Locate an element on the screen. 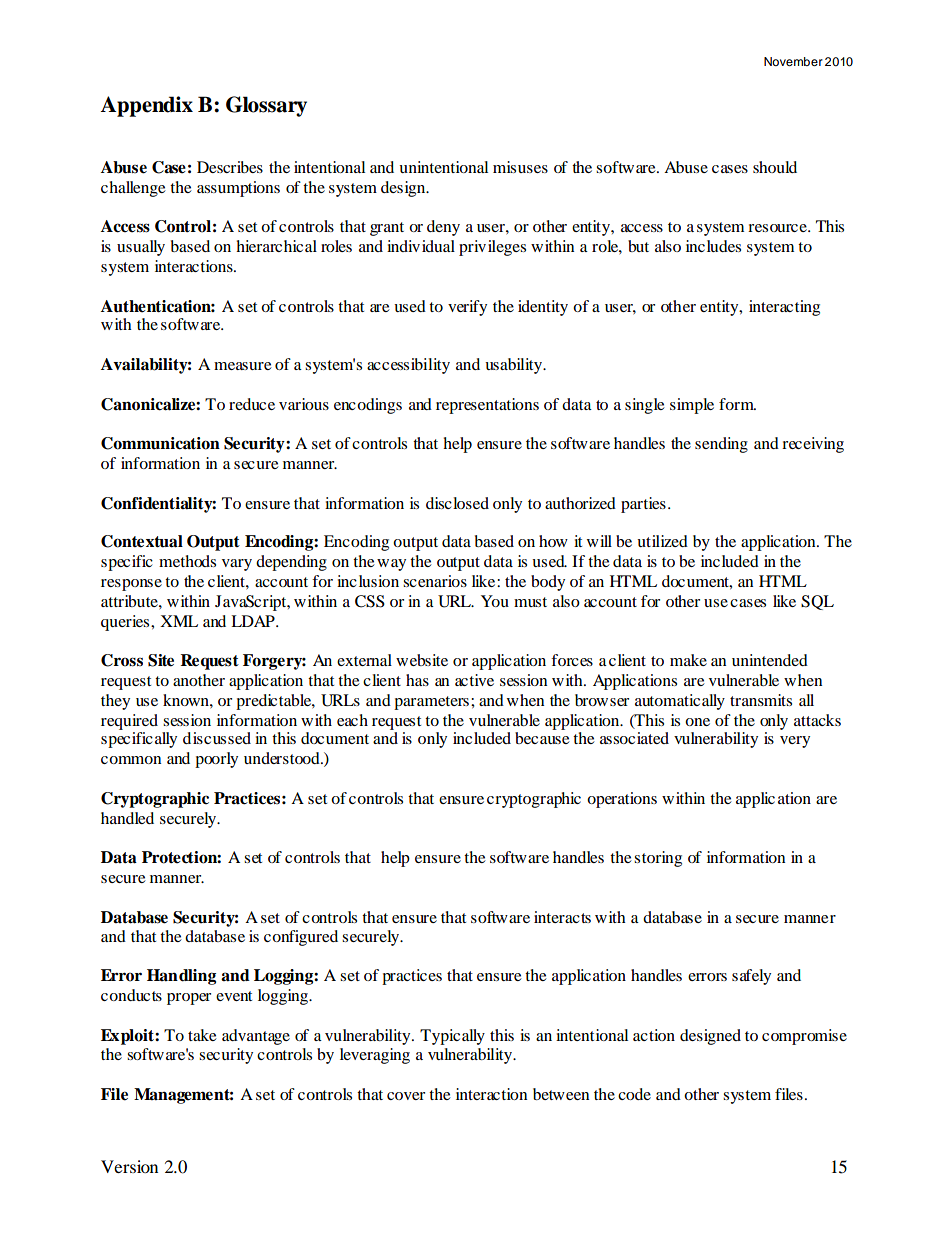 Image resolution: width=952 pixels, height=1233 pixels. November is located at coordinates (793, 61).
